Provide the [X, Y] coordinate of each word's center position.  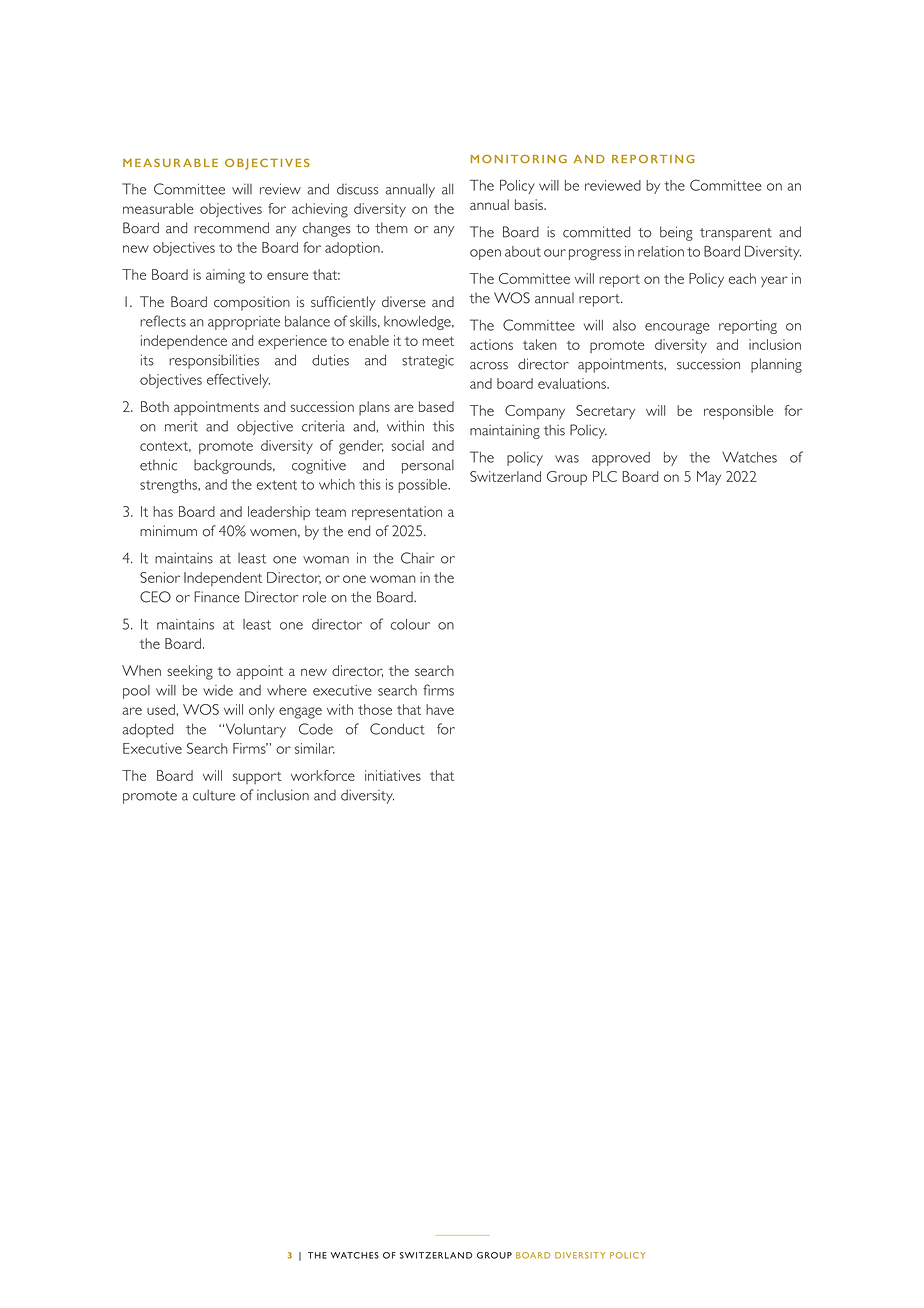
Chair [417, 558]
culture [214, 795]
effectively [238, 381]
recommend [231, 228]
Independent [223, 579]
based [436, 406]
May [709, 478]
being [676, 233]
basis [530, 204]
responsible [738, 412]
